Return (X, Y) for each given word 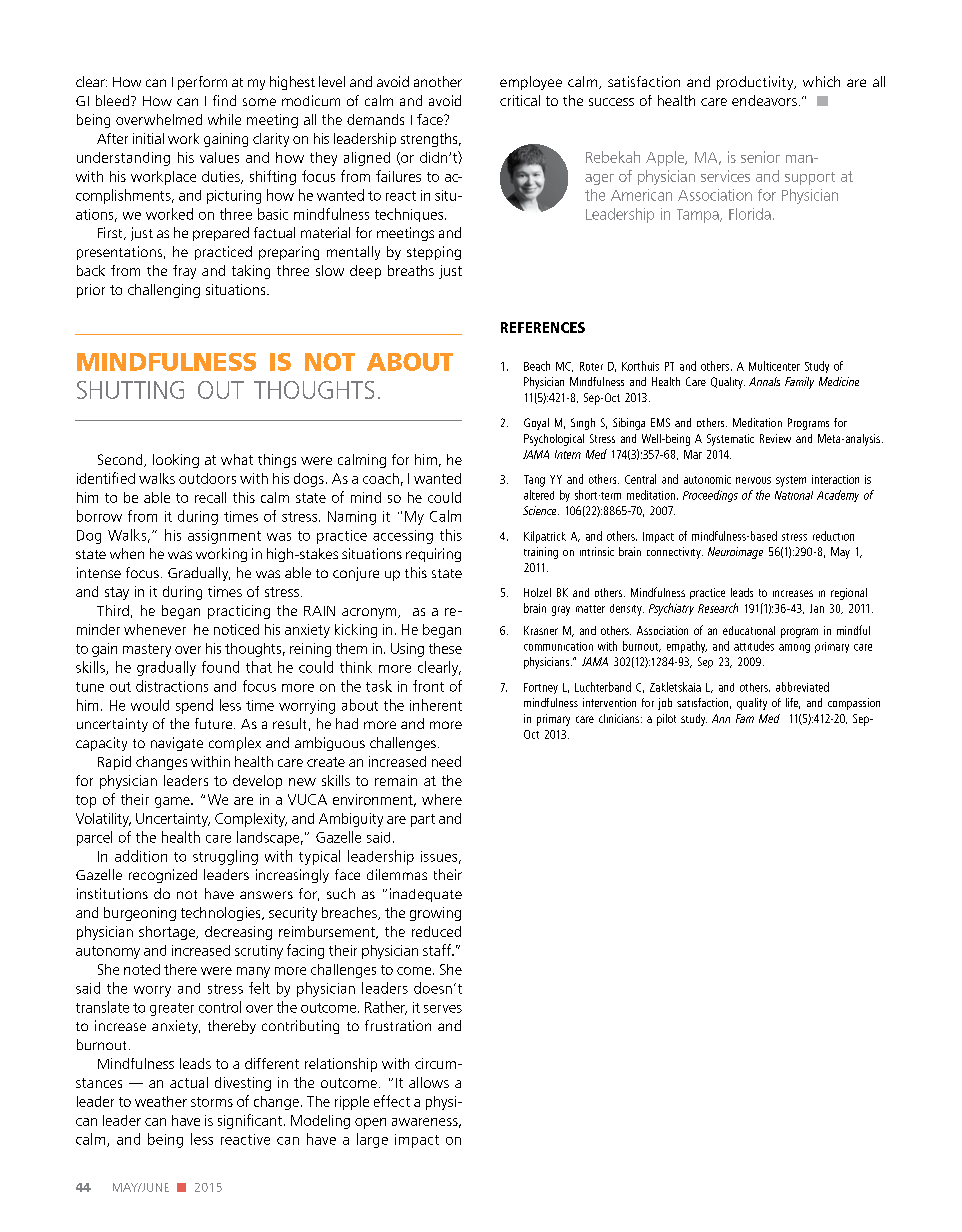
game (173, 802)
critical (520, 100)
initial (148, 138)
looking (176, 461)
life (793, 703)
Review (775, 438)
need (446, 761)
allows (429, 1082)
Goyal (536, 424)
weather (161, 1101)
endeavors (764, 100)
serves (443, 1009)
